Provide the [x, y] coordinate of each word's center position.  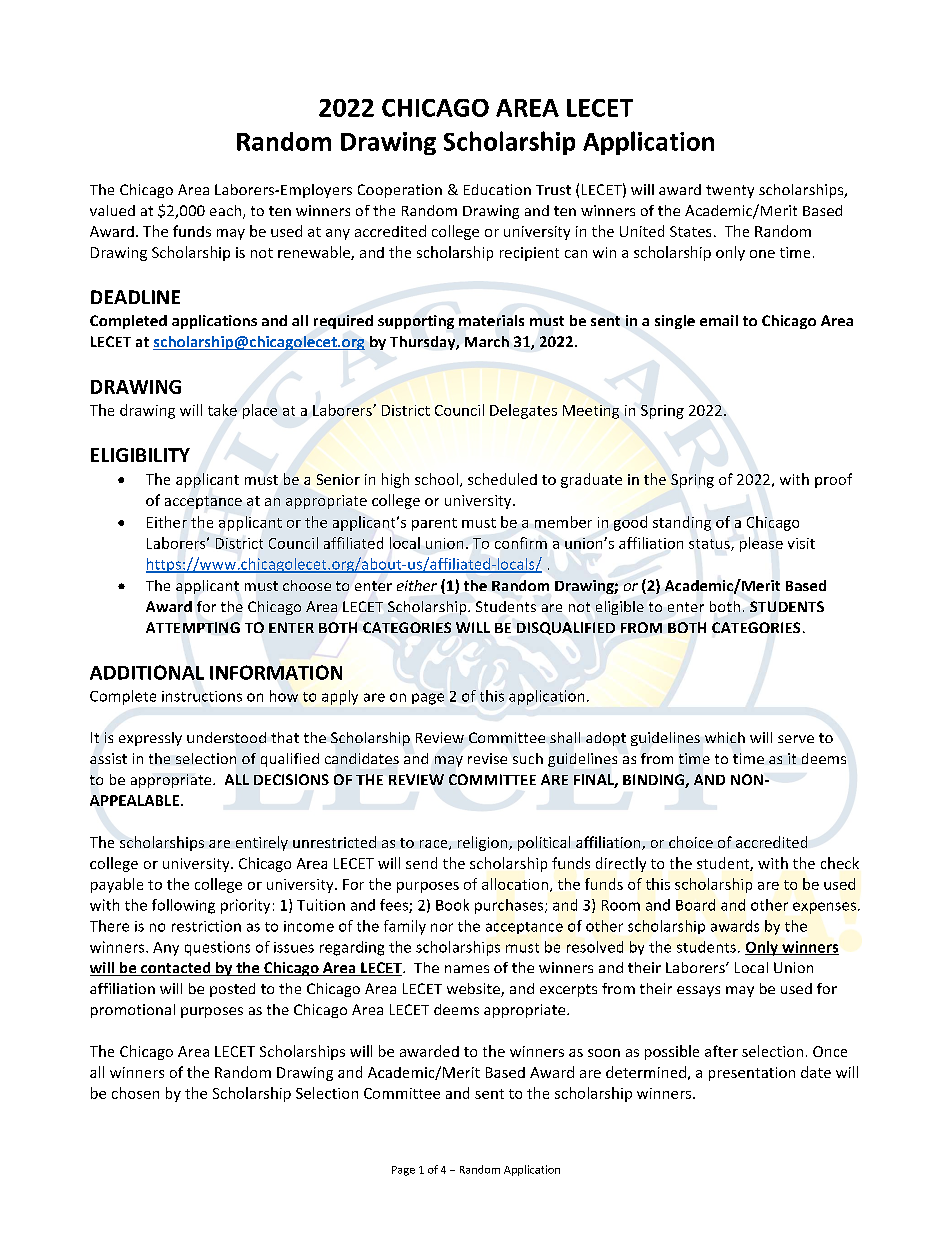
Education [497, 189]
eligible [620, 608]
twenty [730, 191]
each [225, 210]
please [761, 544]
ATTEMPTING [193, 627]
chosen [135, 1093]
